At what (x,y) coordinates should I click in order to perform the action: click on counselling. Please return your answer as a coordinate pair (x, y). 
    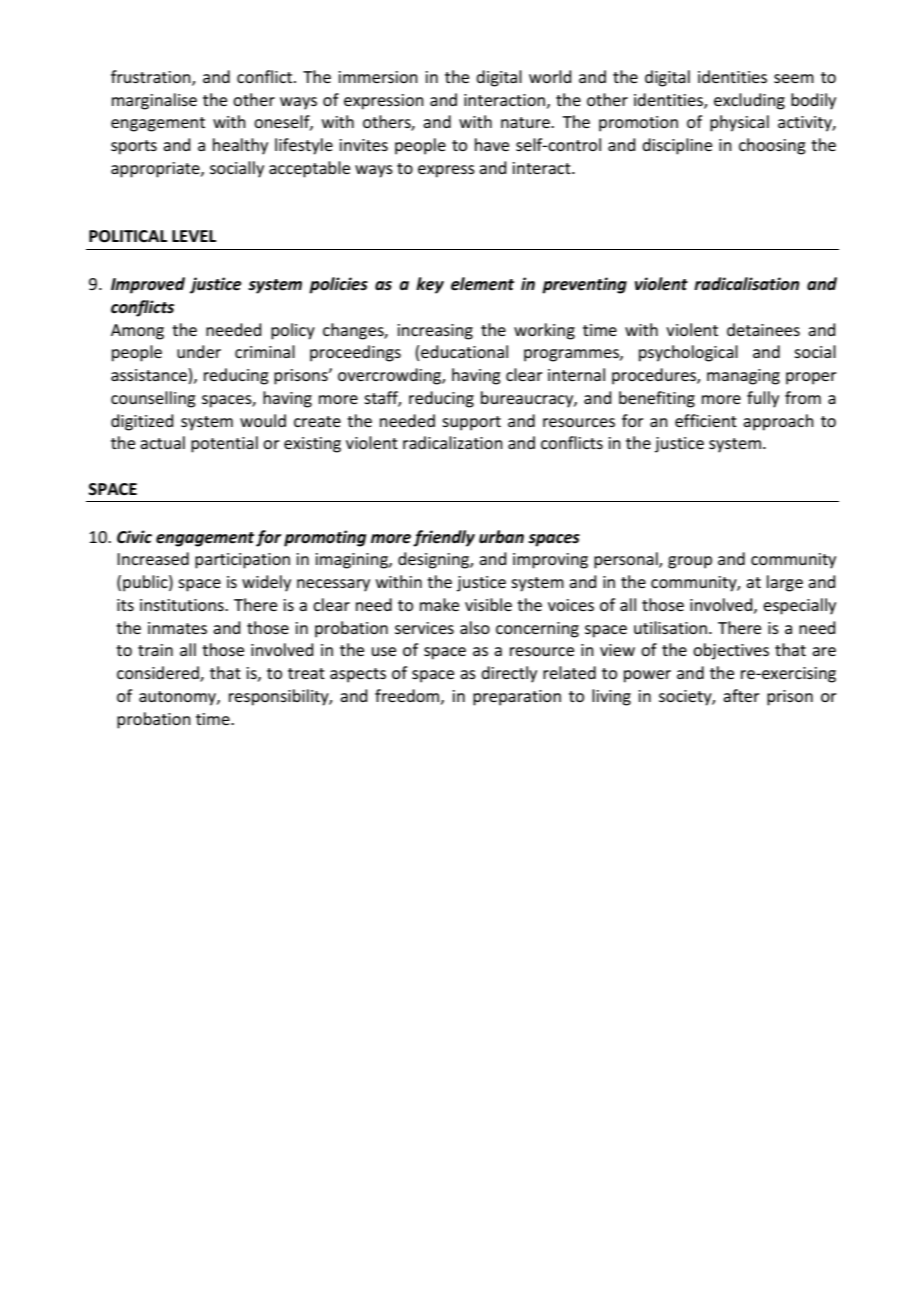
    Looking at the image, I should click on (153, 399).
